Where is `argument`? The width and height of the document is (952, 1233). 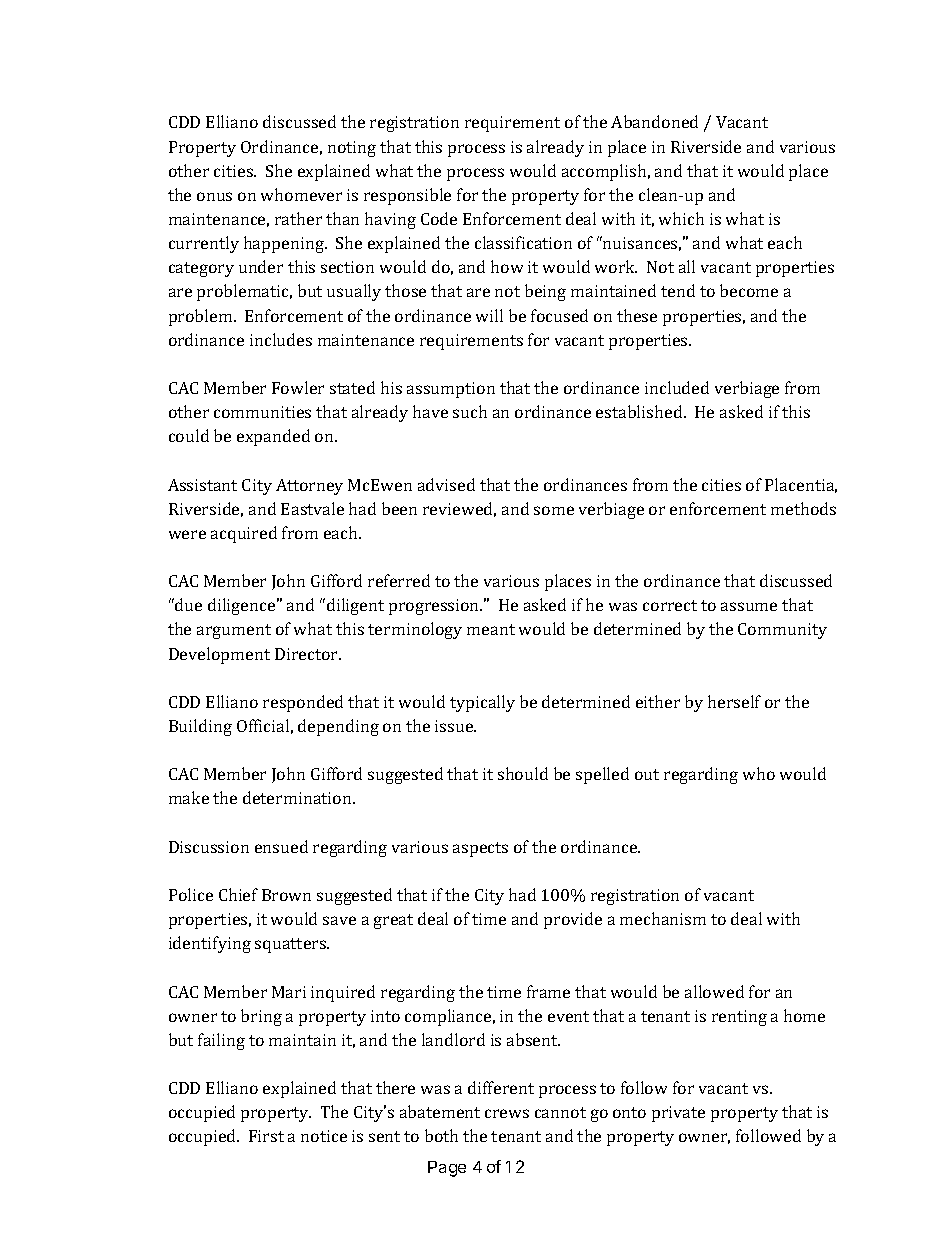
argument is located at coordinates (234, 631).
